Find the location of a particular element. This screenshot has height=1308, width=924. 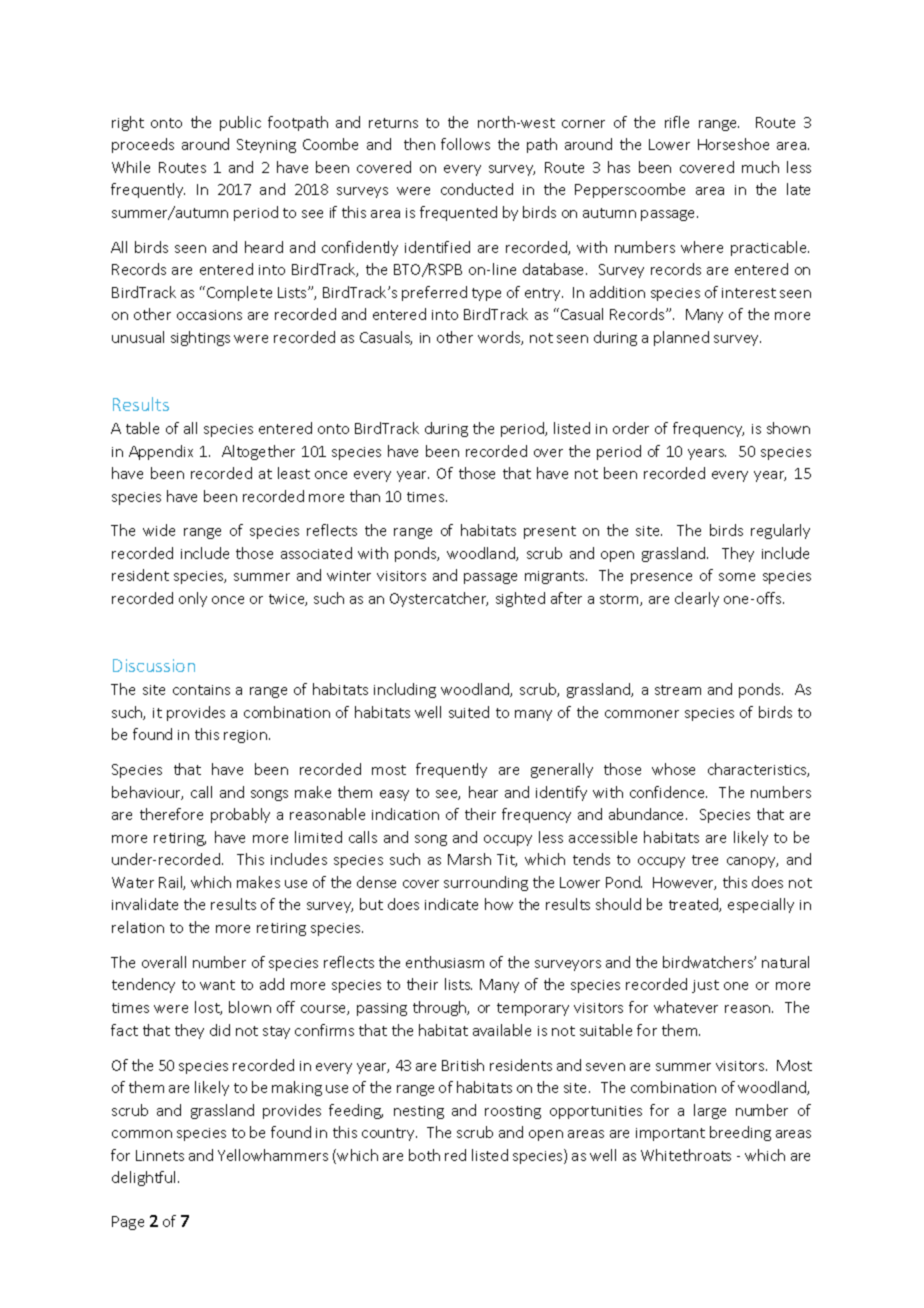

public is located at coordinates (240, 123).
